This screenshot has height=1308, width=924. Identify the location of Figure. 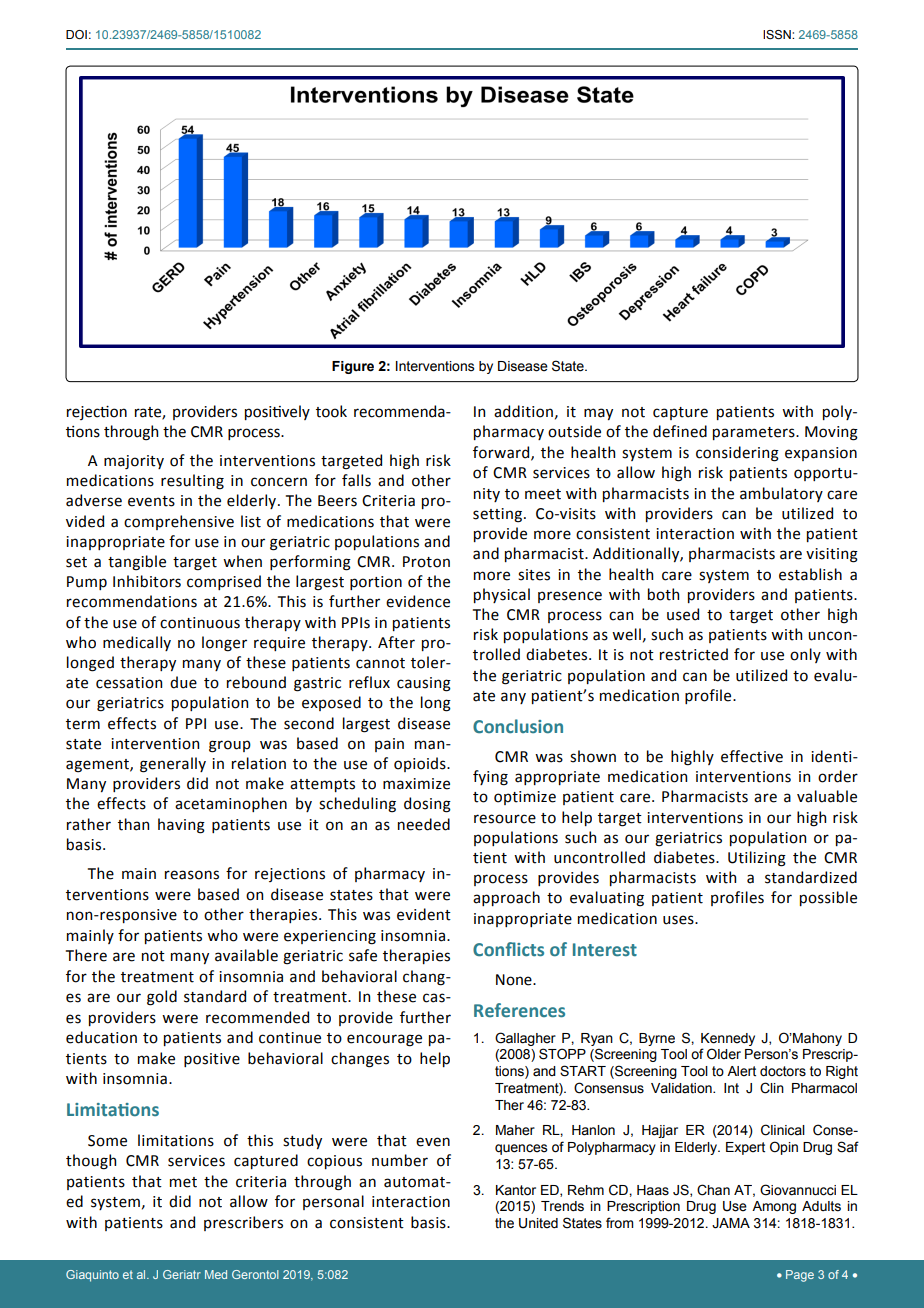
(353, 367).
